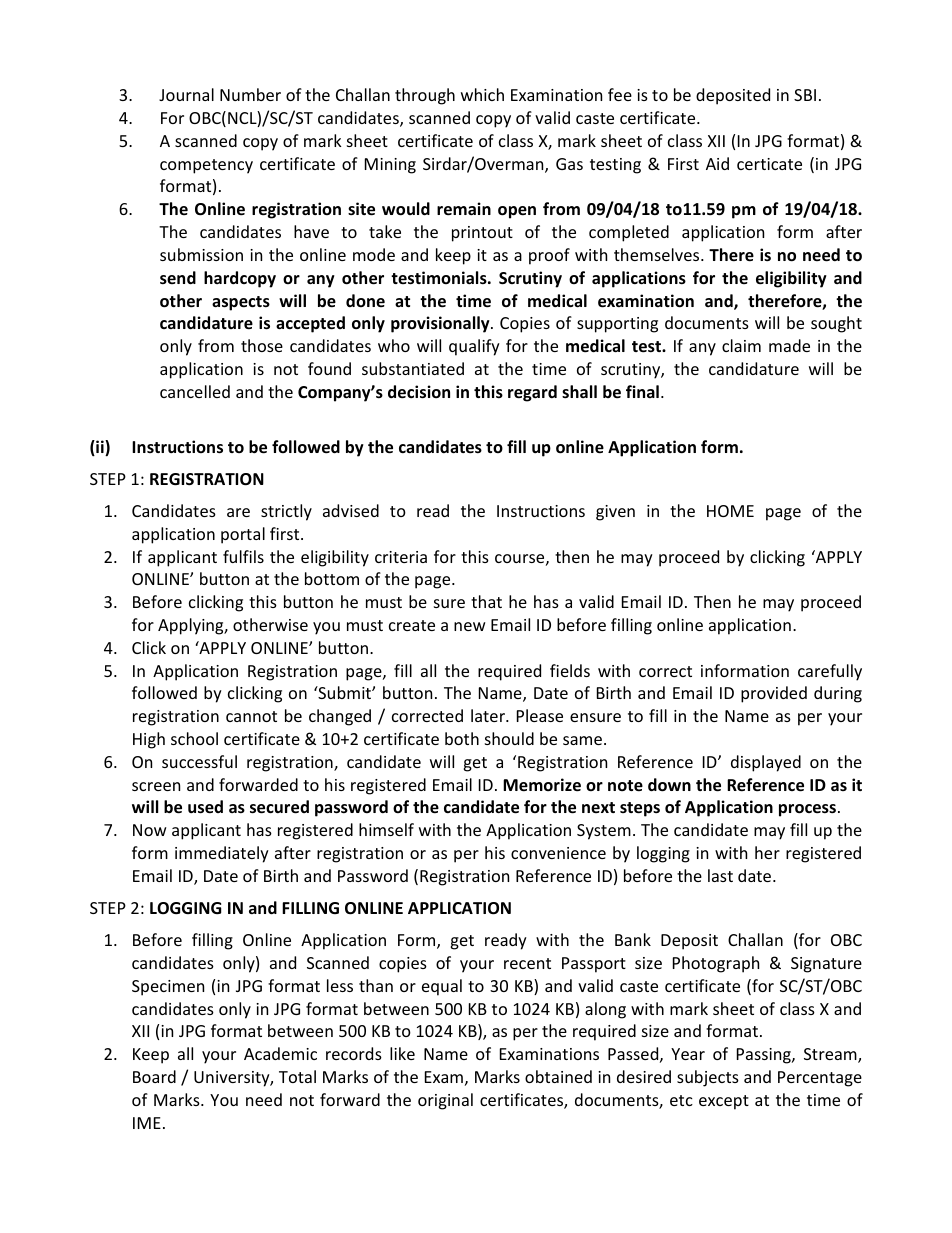 This page has height=1233, width=952. I want to click on Number, so click(250, 94).
